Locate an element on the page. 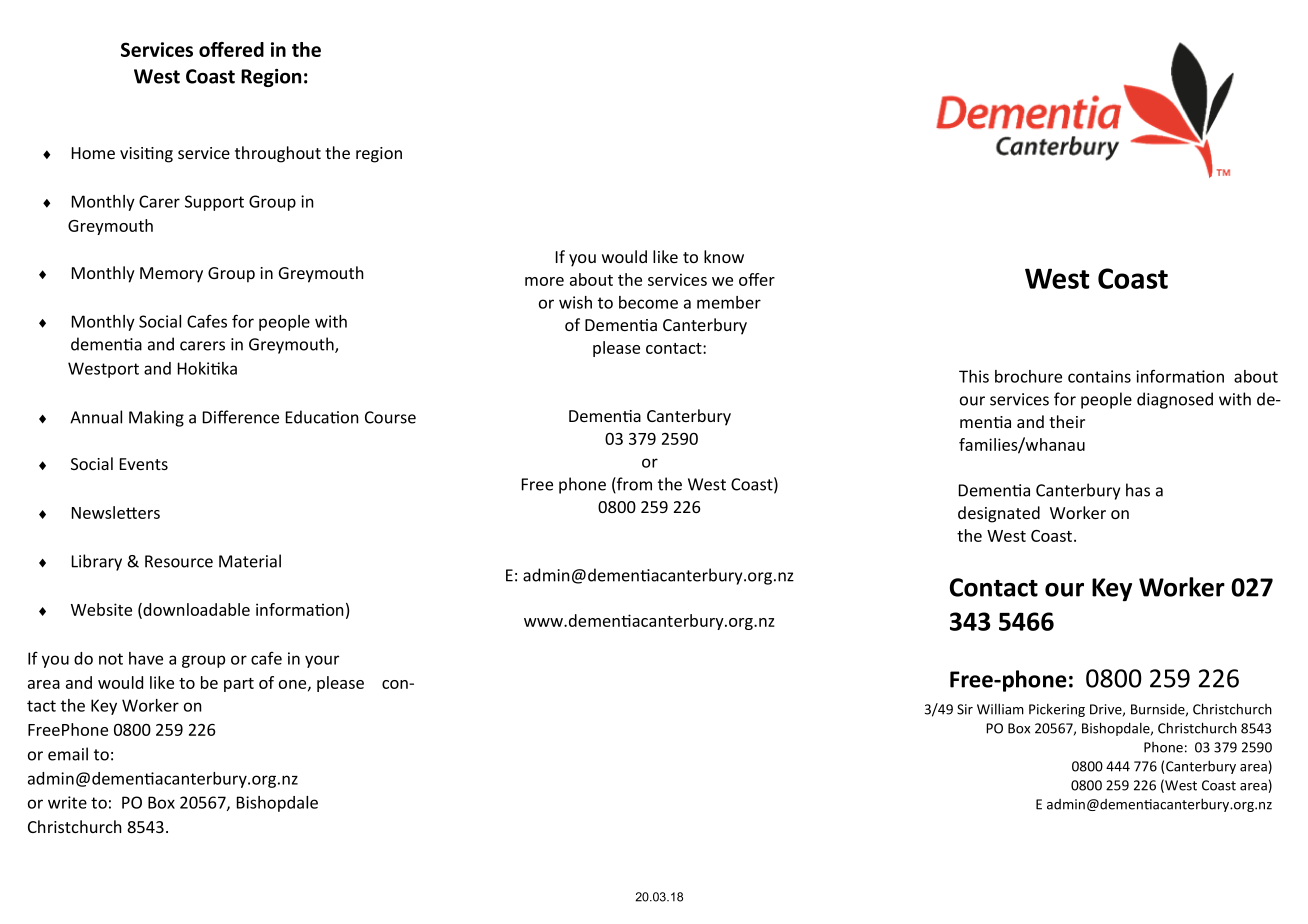  from is located at coordinates (633, 485).
